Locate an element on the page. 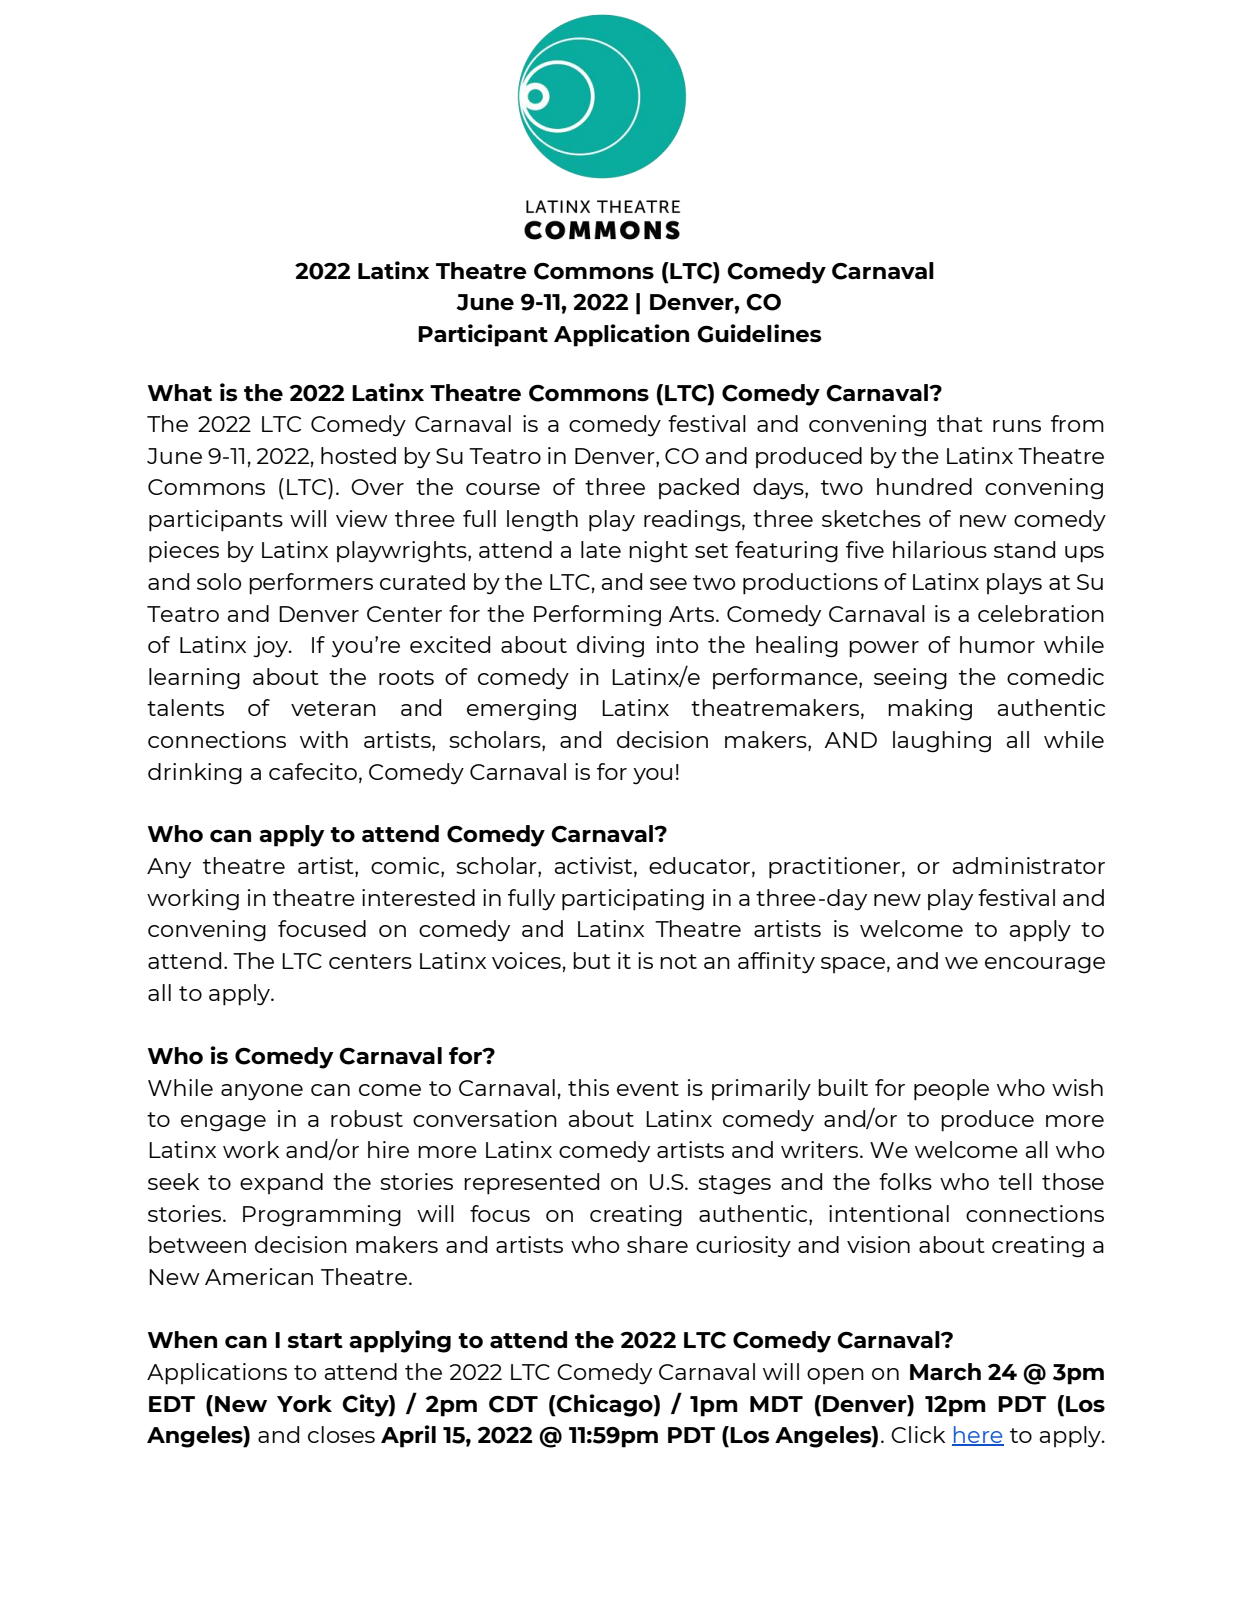  What is located at coordinates (180, 392).
